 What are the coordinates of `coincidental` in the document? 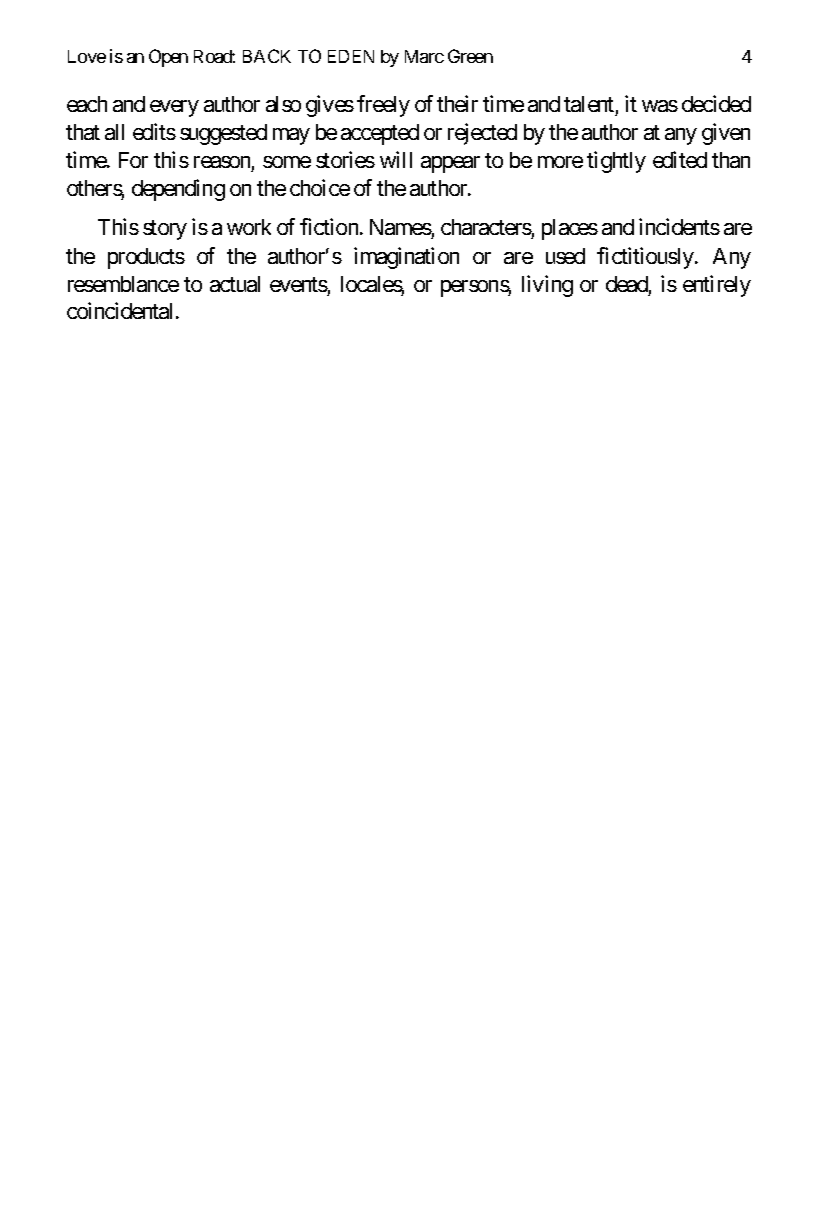 It's located at (122, 310).
